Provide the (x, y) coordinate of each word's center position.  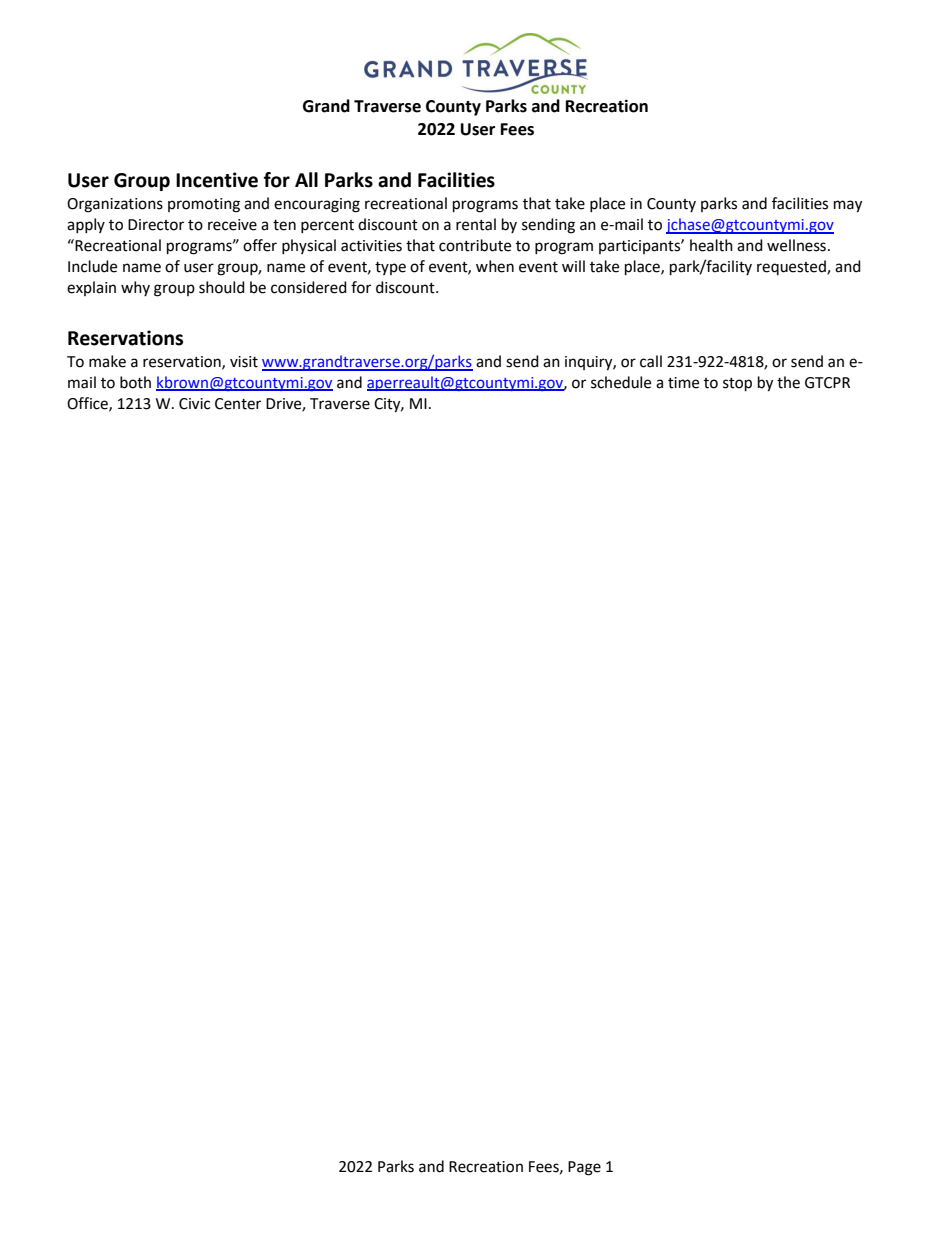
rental (476, 224)
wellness (796, 245)
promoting (204, 205)
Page (584, 1168)
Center (238, 404)
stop (737, 385)
